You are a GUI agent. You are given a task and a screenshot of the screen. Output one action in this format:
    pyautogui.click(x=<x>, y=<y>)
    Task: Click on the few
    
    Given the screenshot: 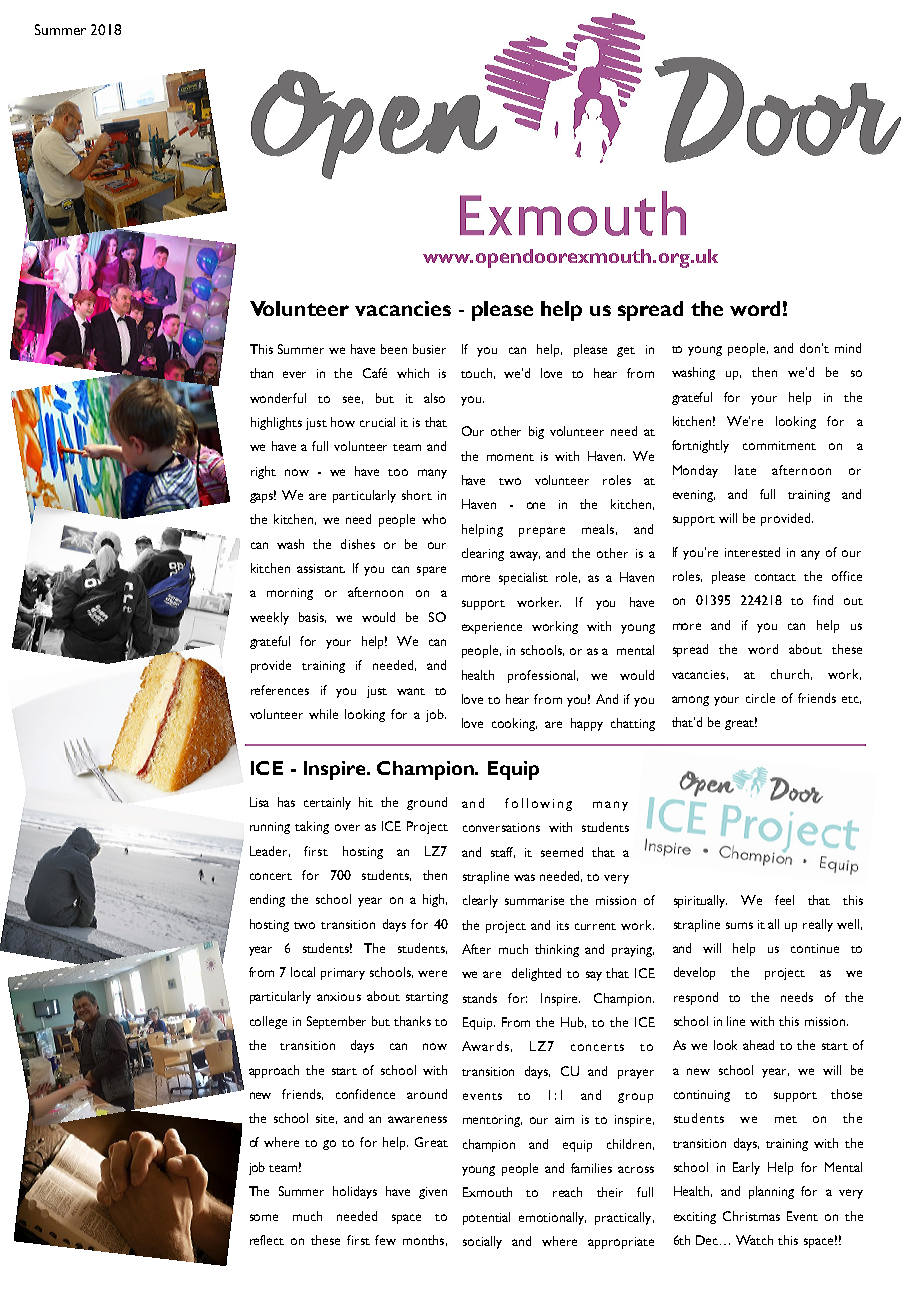 What is the action you would take?
    pyautogui.click(x=385, y=1240)
